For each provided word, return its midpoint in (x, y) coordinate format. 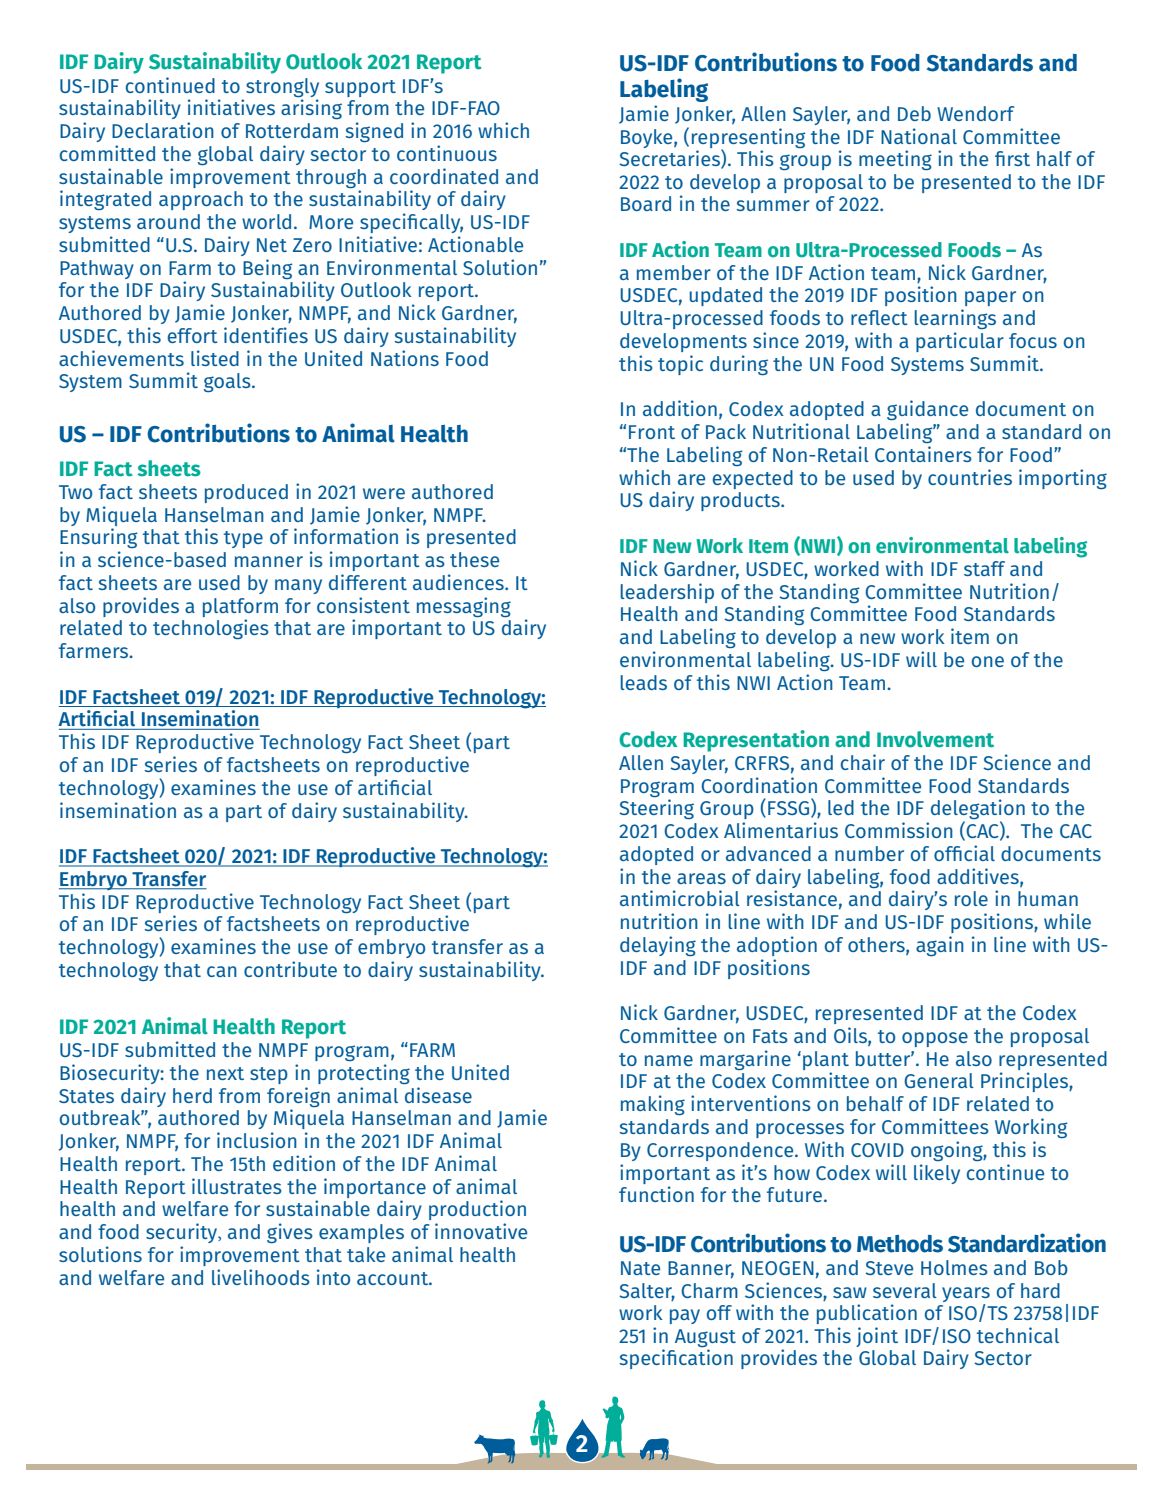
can (222, 971)
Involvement (935, 739)
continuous (447, 153)
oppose (935, 1039)
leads (643, 682)
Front (652, 432)
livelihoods (261, 1277)
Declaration (163, 130)
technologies (211, 629)
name (669, 1060)
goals (228, 382)
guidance (927, 410)
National (919, 136)
